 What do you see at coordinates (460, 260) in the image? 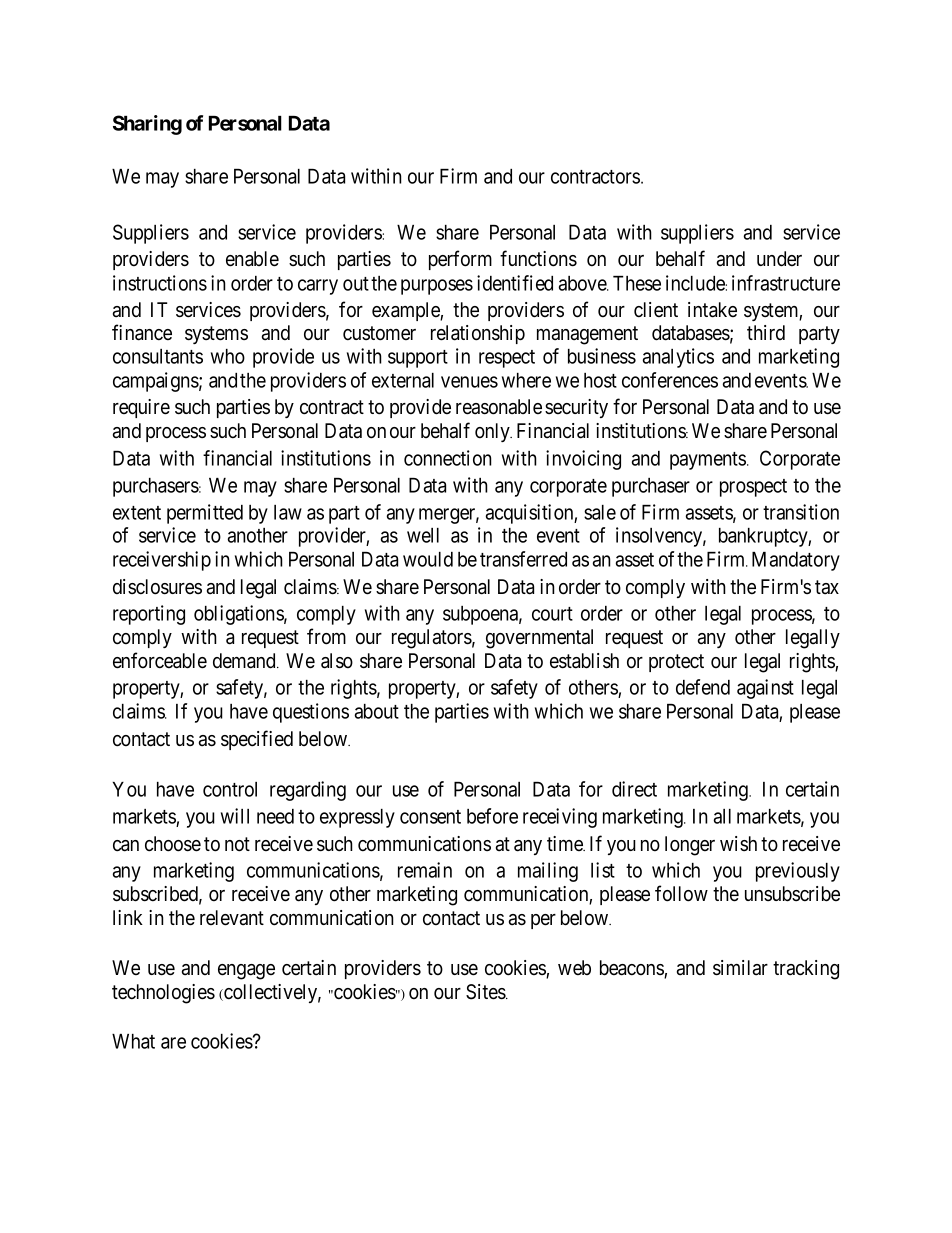
I see `perform` at bounding box center [460, 260].
